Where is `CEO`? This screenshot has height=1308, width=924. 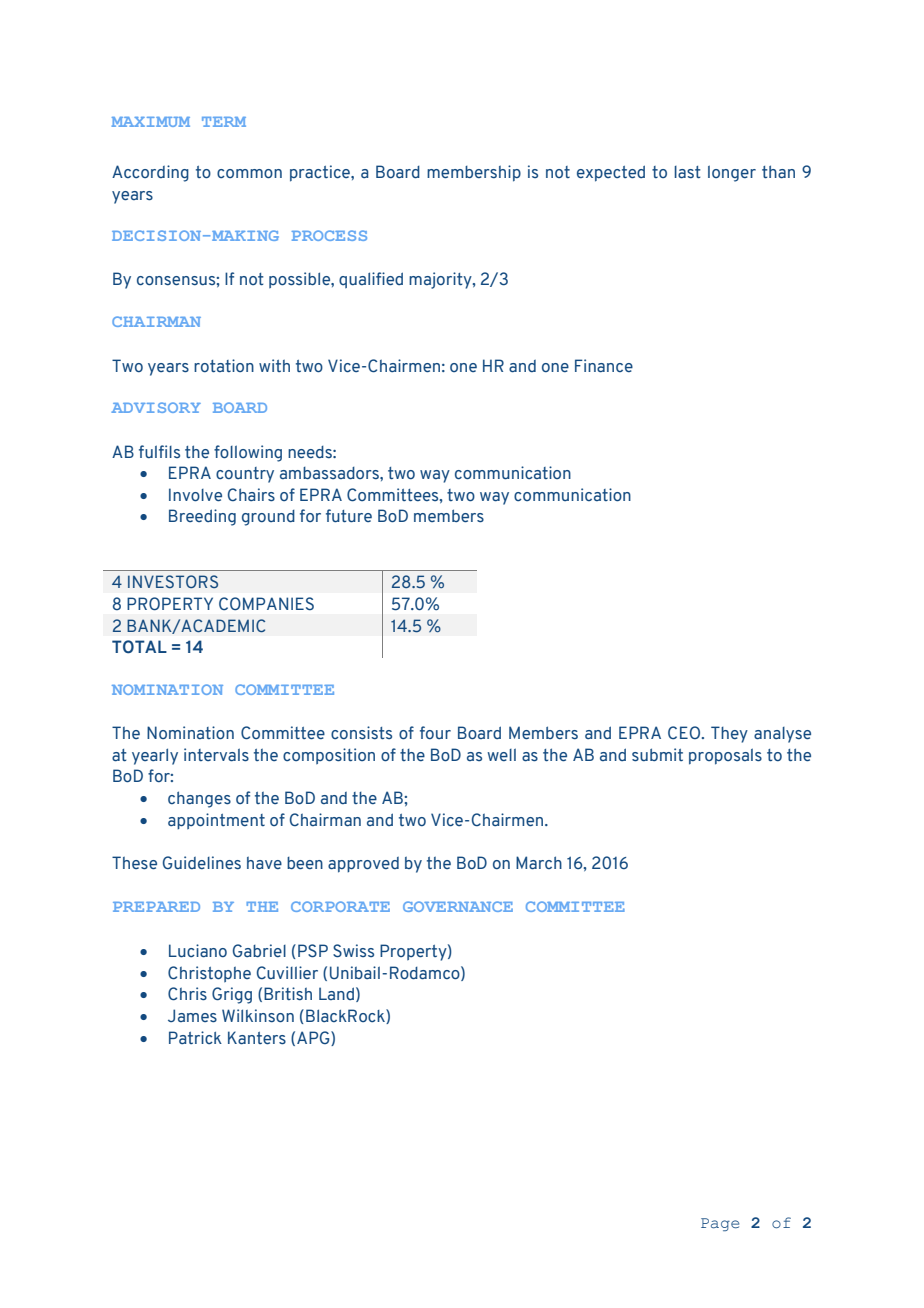
CEO is located at coordinates (685, 732).
